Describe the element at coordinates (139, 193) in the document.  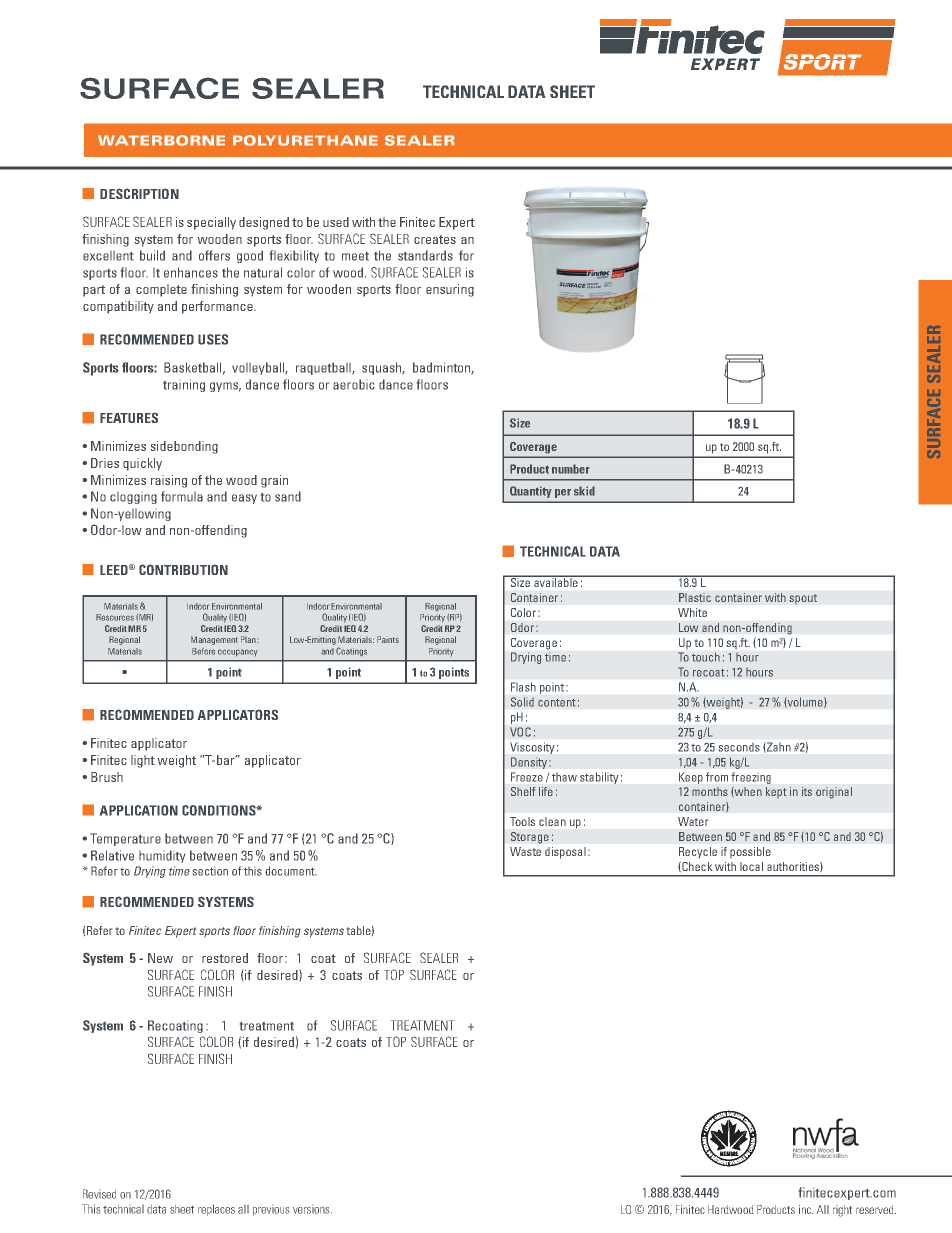
I see `DESCRIPTION` at that location.
